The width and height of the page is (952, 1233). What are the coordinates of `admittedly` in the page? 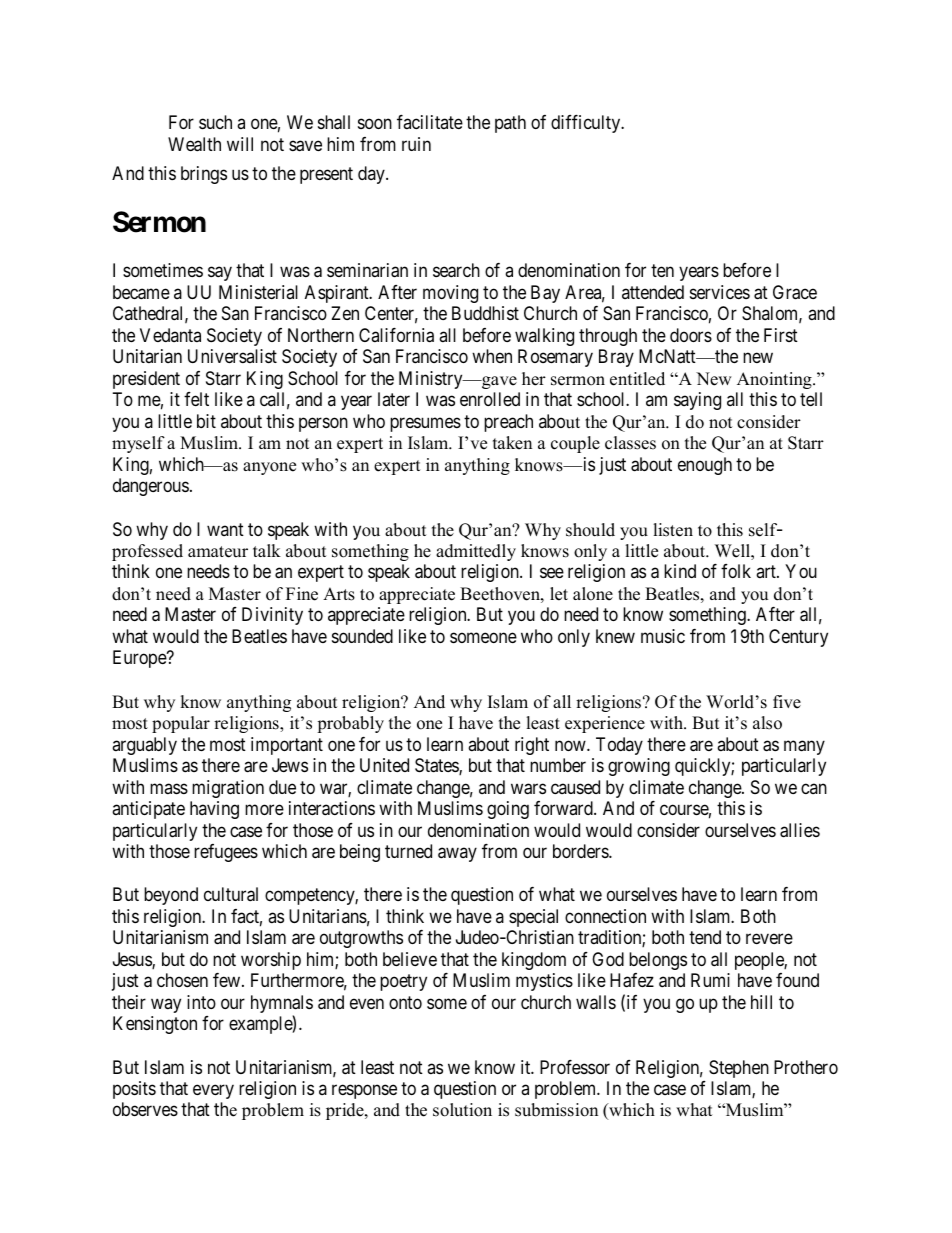 It's located at (476, 552).
